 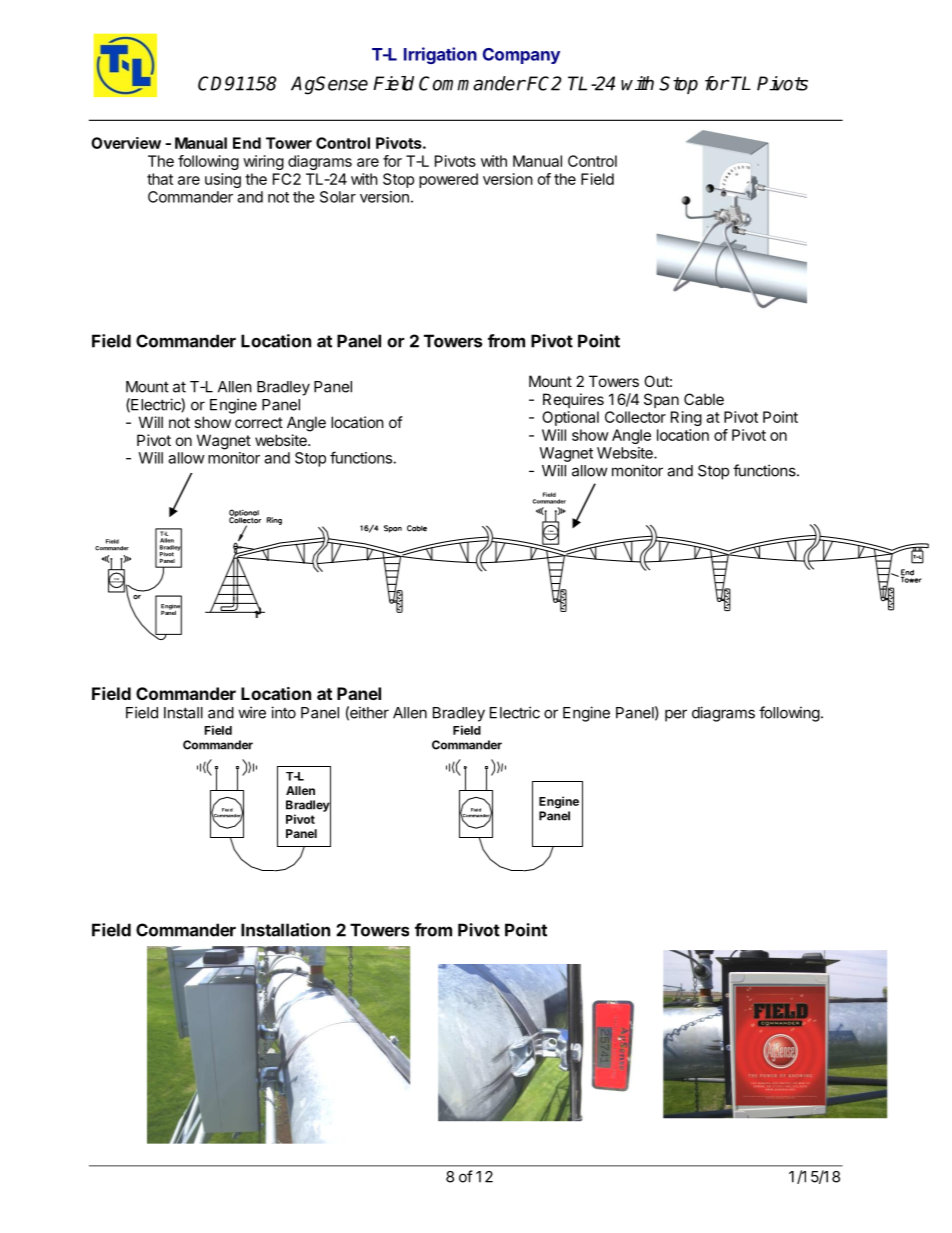 I want to click on Irrigation, so click(x=440, y=55).
